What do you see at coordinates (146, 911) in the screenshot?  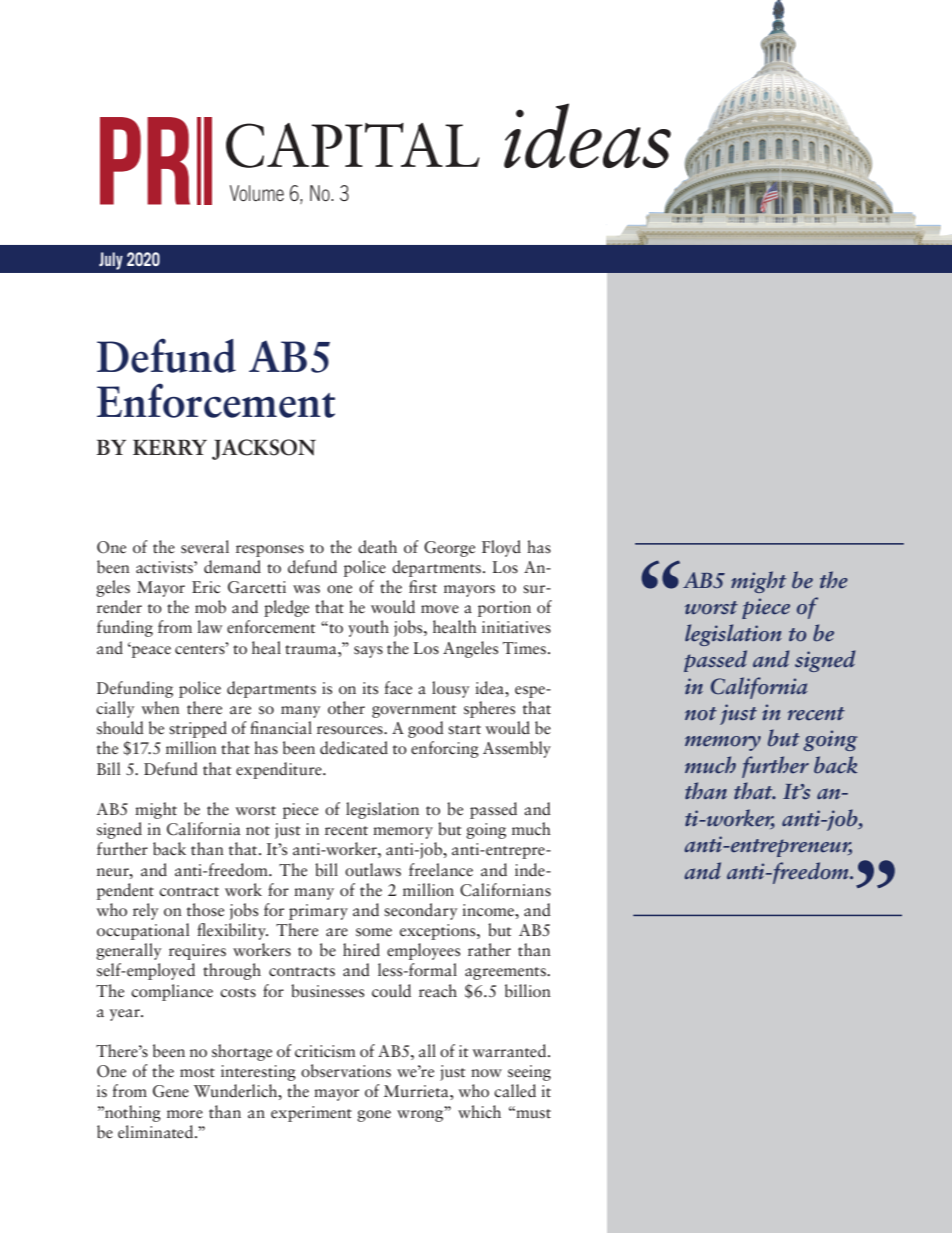 I see `rely` at bounding box center [146, 911].
